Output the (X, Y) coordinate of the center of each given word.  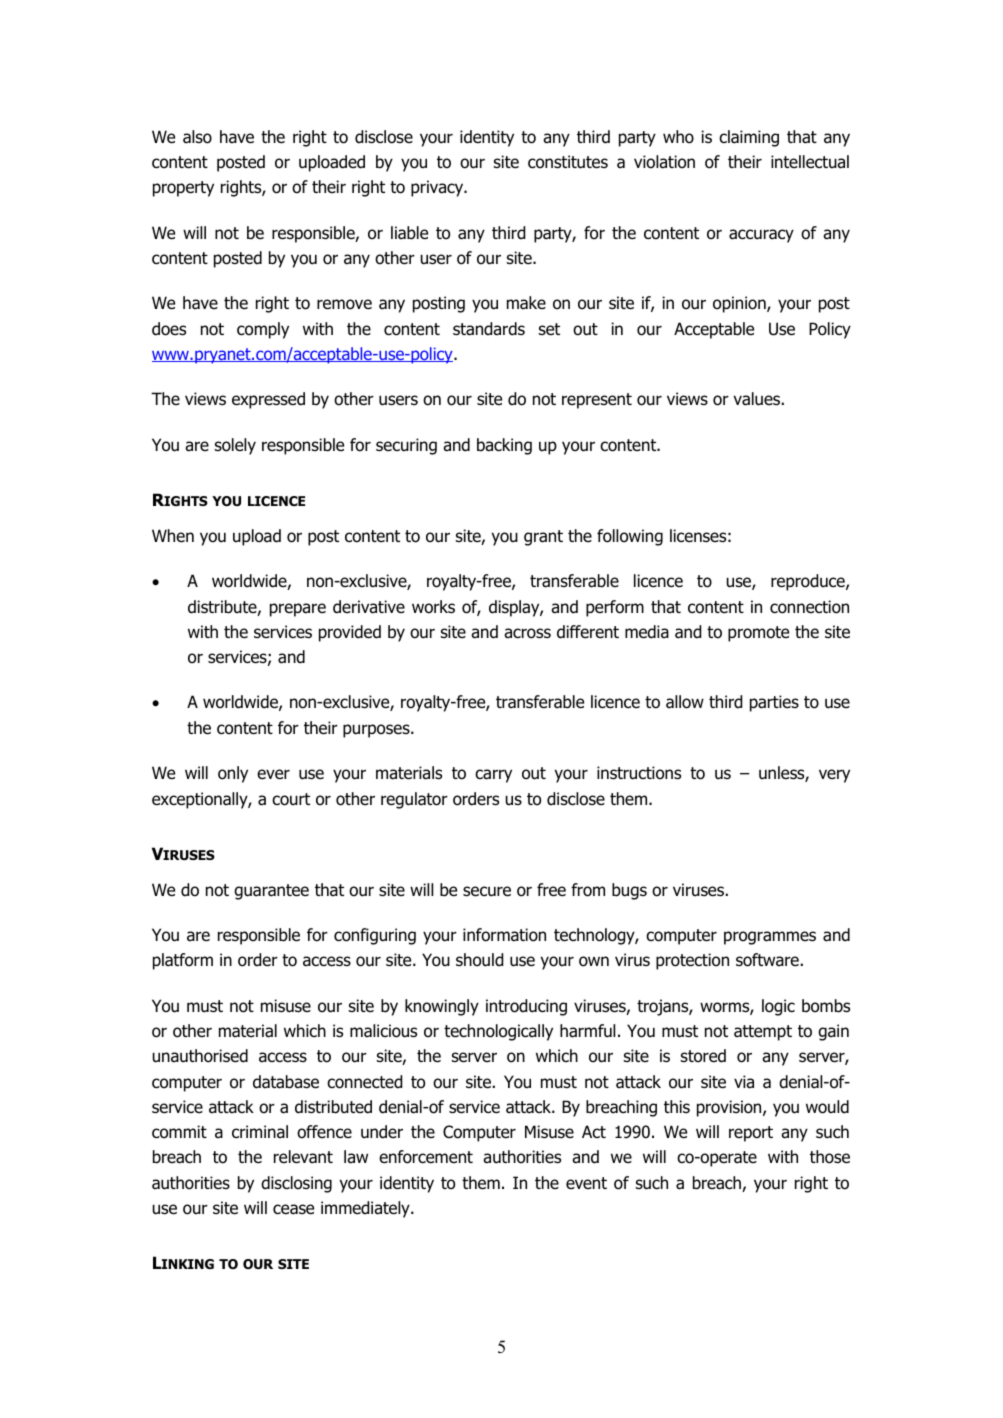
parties (774, 703)
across (527, 633)
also (197, 137)
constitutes (568, 162)
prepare (298, 610)
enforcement (426, 1157)
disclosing (296, 1184)
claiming (749, 138)
